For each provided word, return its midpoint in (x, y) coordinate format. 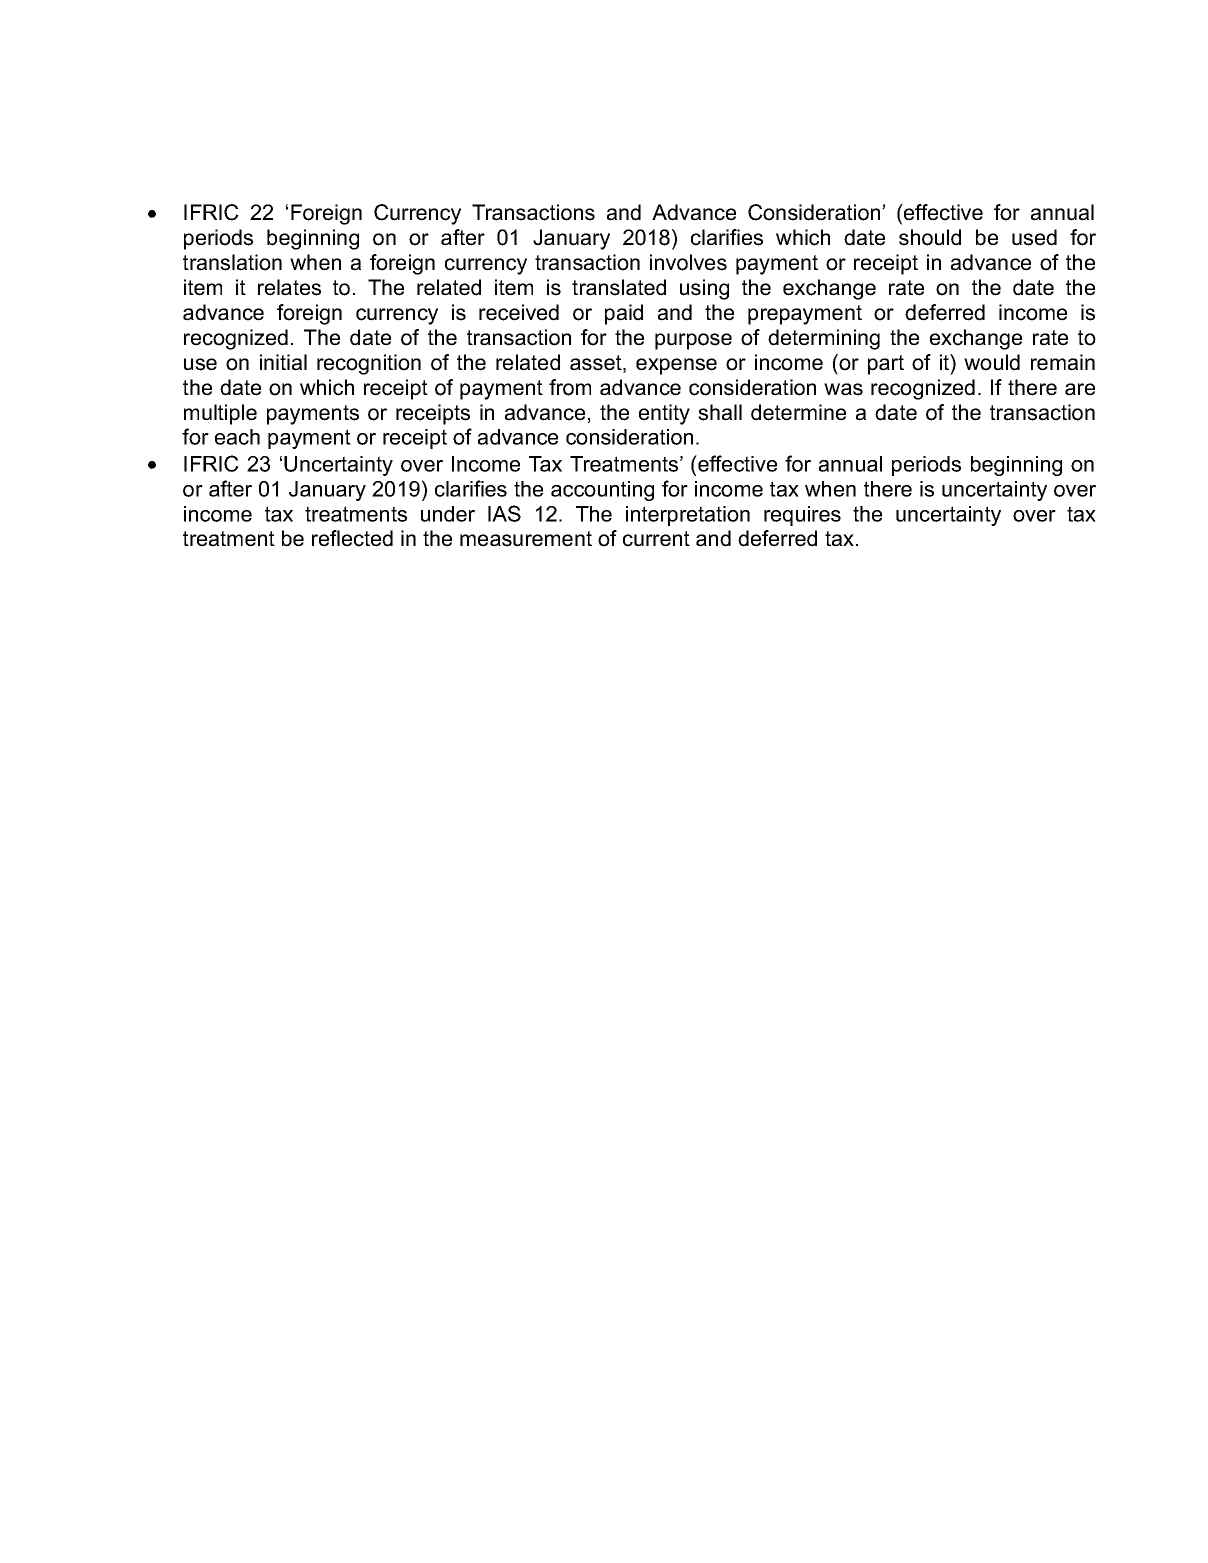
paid (624, 314)
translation (232, 262)
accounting (602, 491)
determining (824, 339)
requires (802, 516)
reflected (352, 538)
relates (289, 287)
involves (688, 262)
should (930, 237)
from (570, 387)
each (237, 437)
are (1080, 389)
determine (798, 412)
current (656, 539)
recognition (369, 364)
